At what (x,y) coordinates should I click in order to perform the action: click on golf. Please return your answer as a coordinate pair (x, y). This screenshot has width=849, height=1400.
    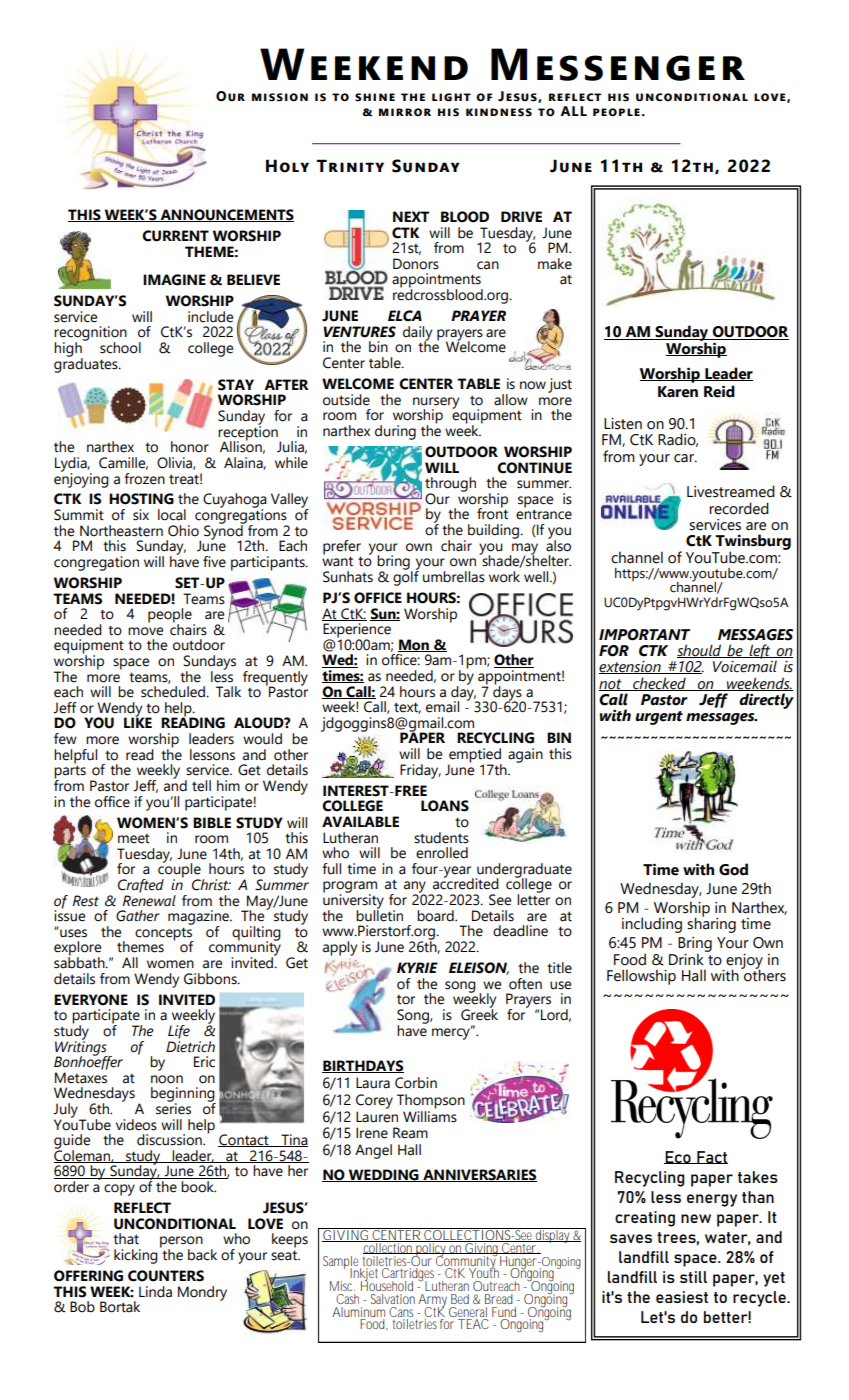
    Looking at the image, I should click on (406, 577).
